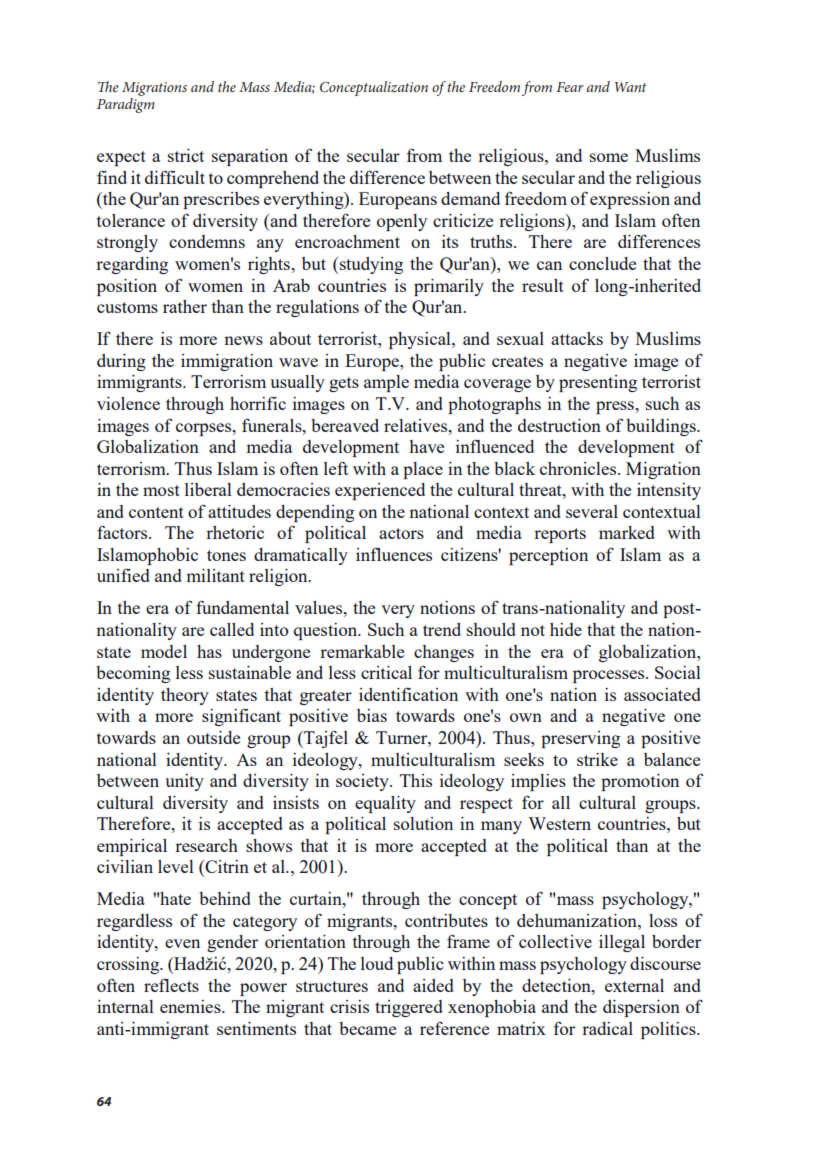 This image has width=822, height=1161. Describe the element at coordinates (634, 985) in the image. I see `external` at that location.
